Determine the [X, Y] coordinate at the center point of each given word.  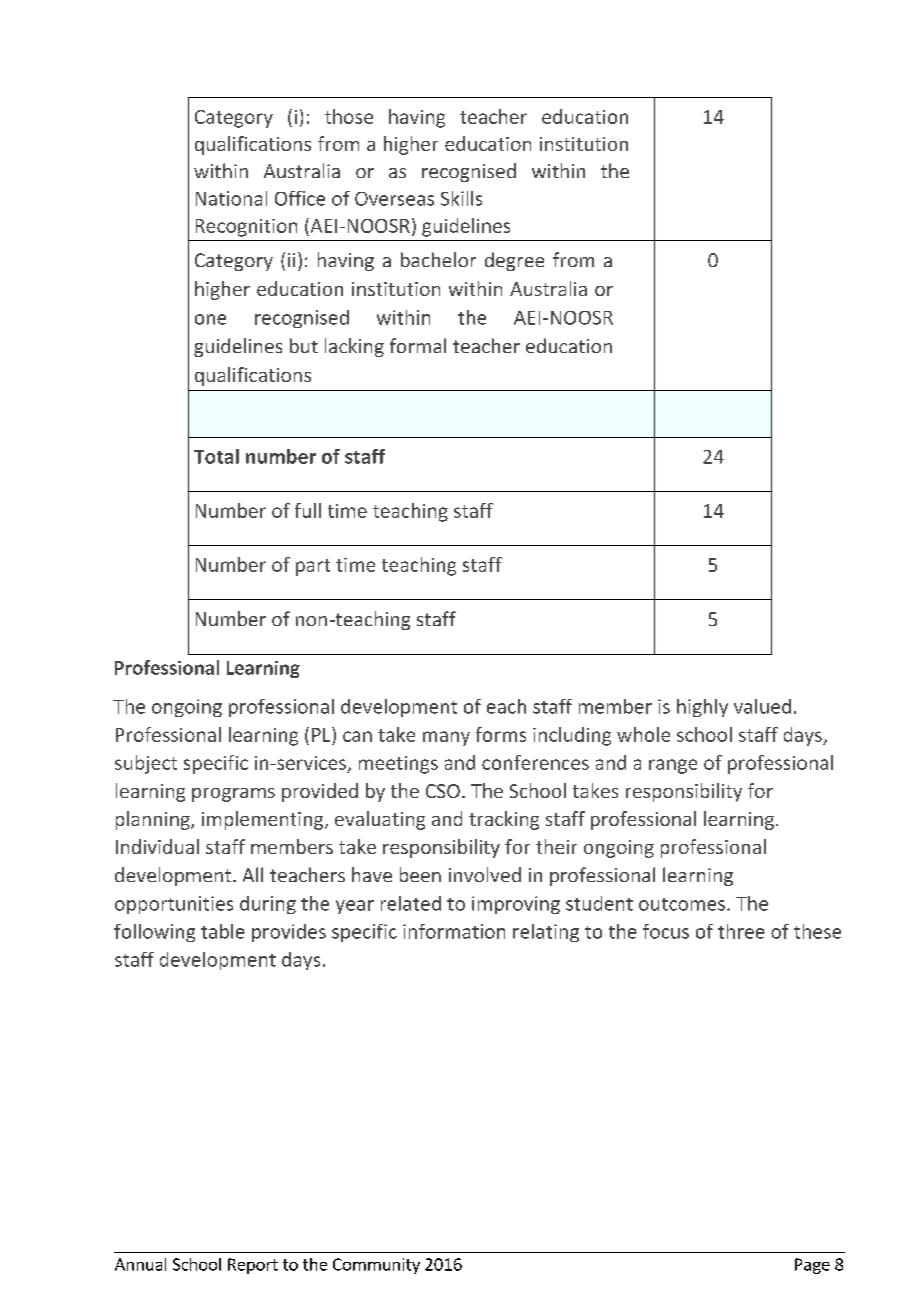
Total [216, 456]
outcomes [682, 904]
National [231, 198]
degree [514, 261]
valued [762, 706]
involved [485, 874]
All [253, 874]
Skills [461, 198]
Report [253, 1266]
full [308, 510]
